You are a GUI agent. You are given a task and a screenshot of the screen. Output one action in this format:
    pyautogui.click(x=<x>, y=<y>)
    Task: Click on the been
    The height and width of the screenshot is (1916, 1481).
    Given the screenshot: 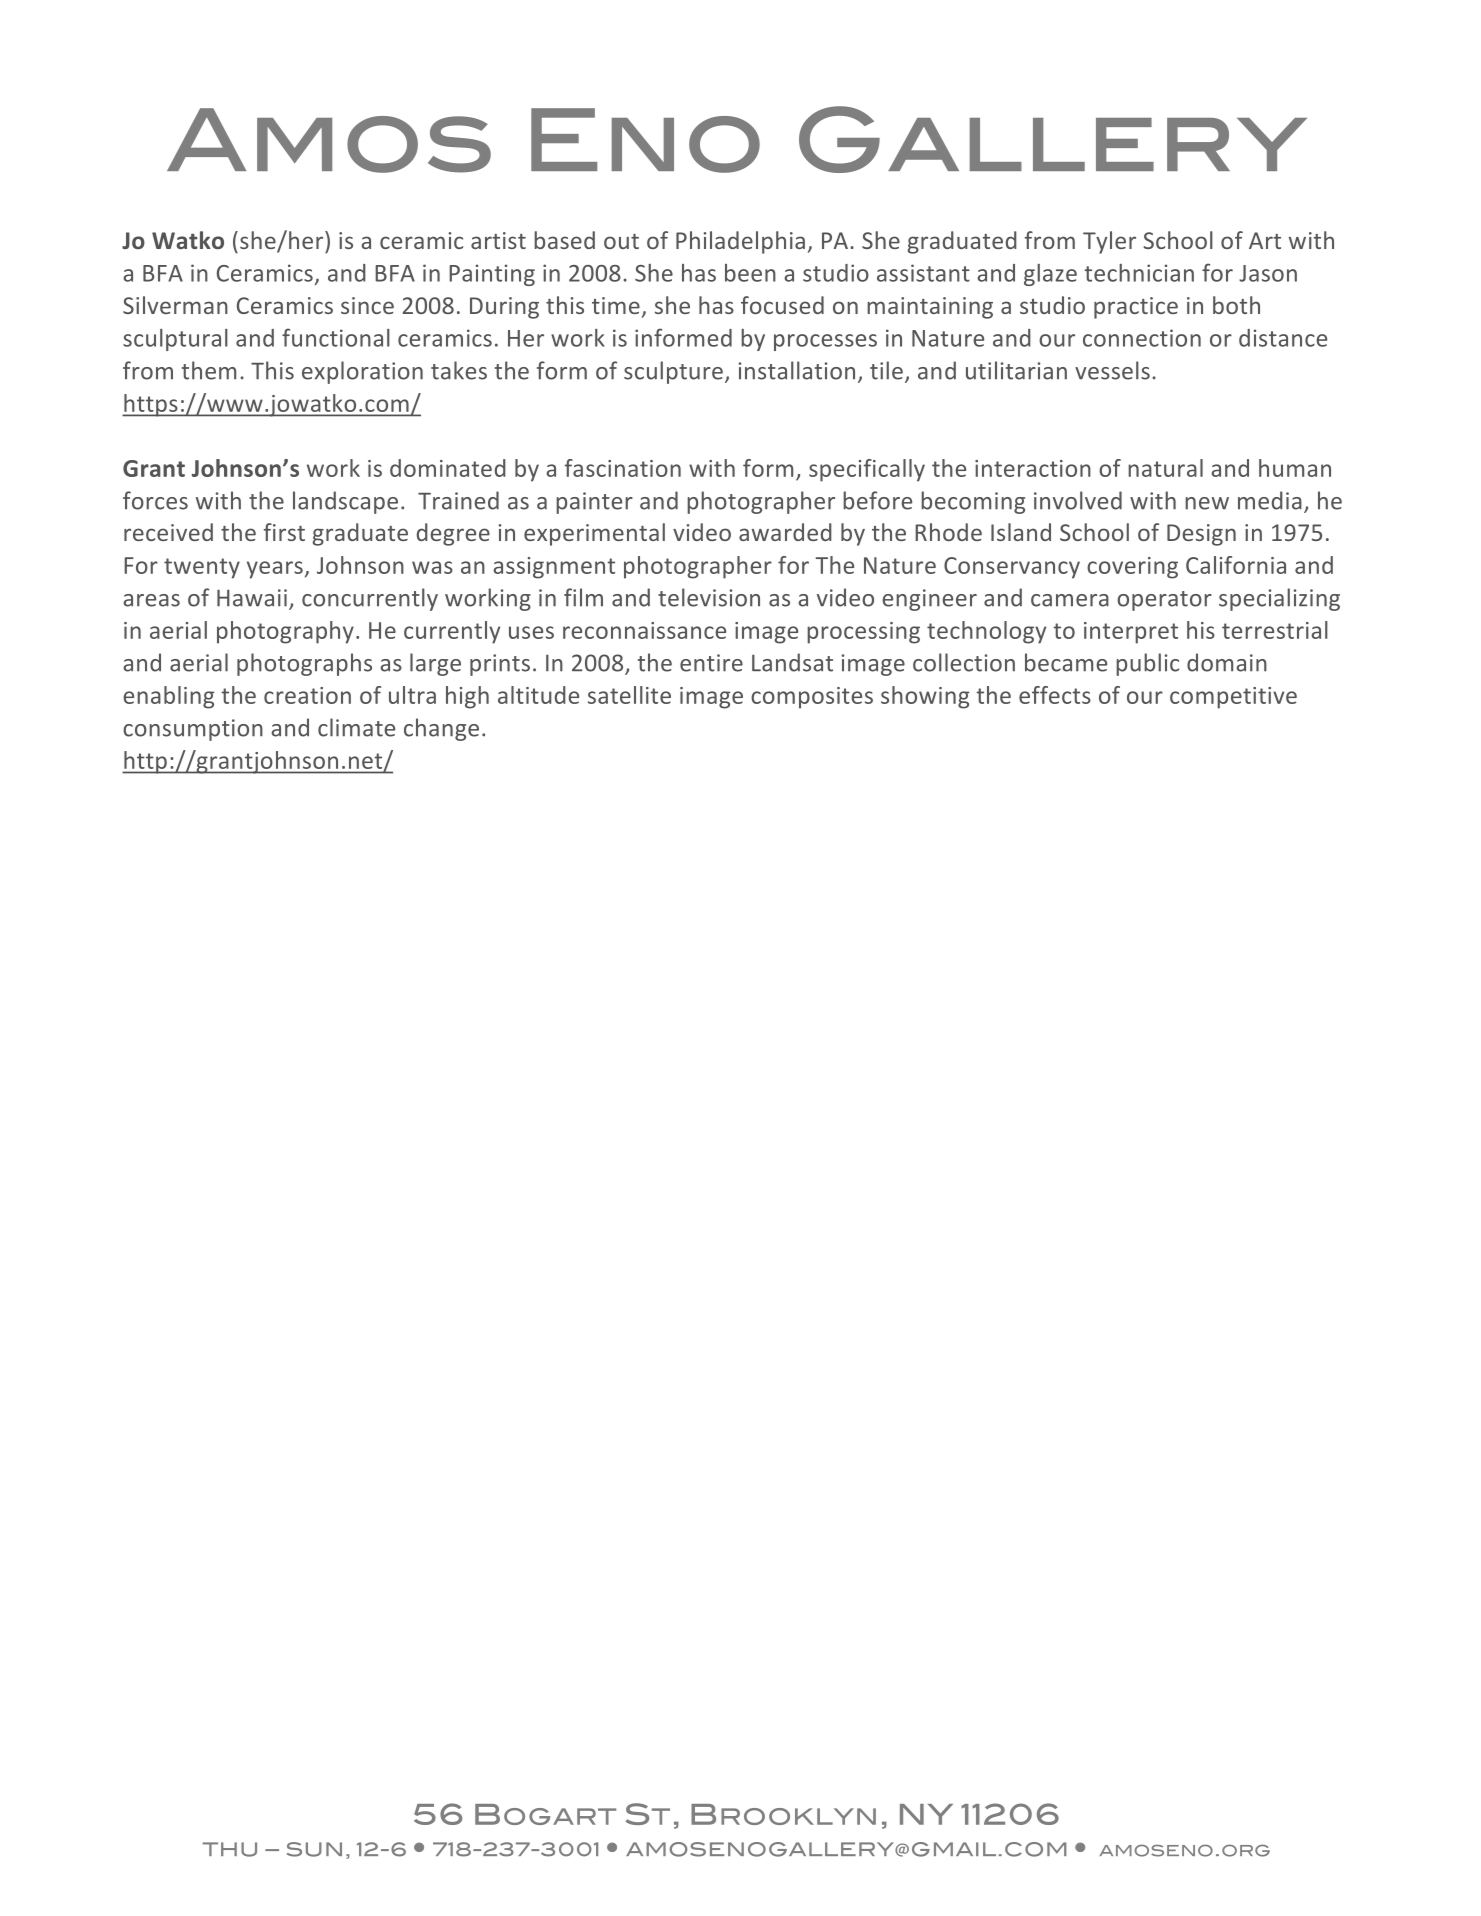 What is the action you would take?
    pyautogui.click(x=750, y=273)
